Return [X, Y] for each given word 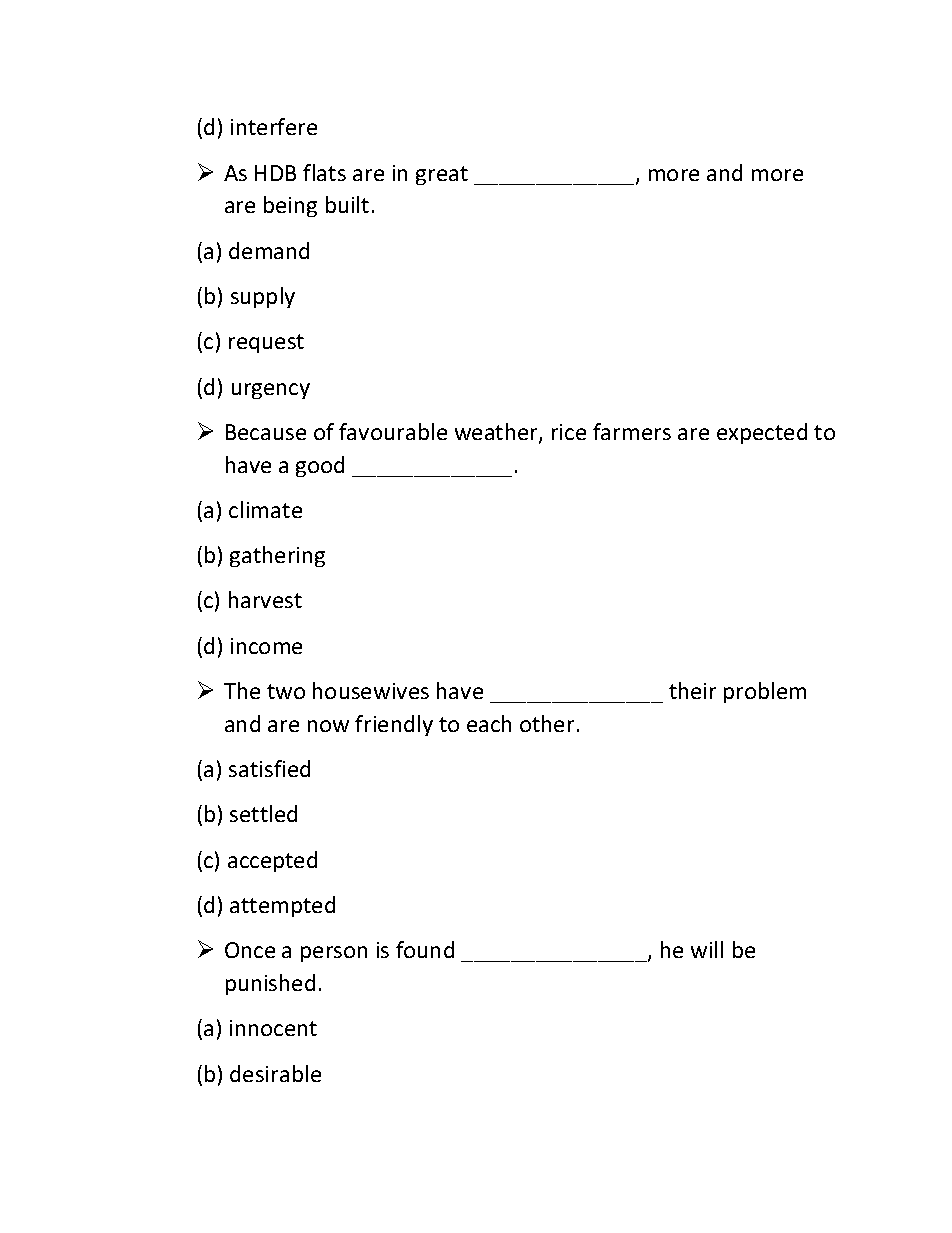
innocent [273, 1028]
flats [324, 172]
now [328, 726]
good [320, 466]
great [442, 175]
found [425, 949]
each [489, 723]
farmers [632, 431]
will [707, 949]
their [692, 690]
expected [762, 433]
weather [497, 433]
